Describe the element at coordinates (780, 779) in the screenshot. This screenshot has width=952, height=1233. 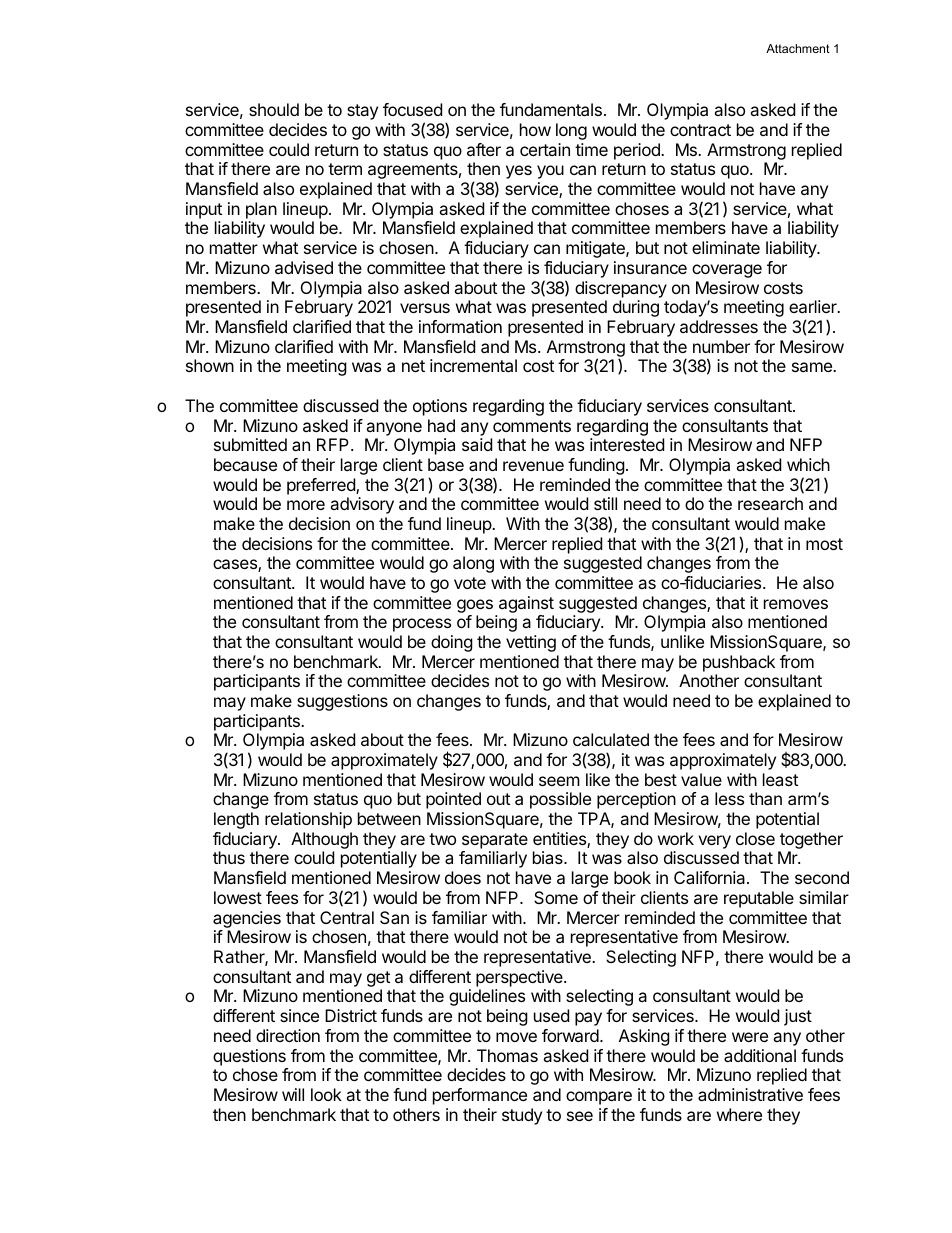
I see `least` at that location.
